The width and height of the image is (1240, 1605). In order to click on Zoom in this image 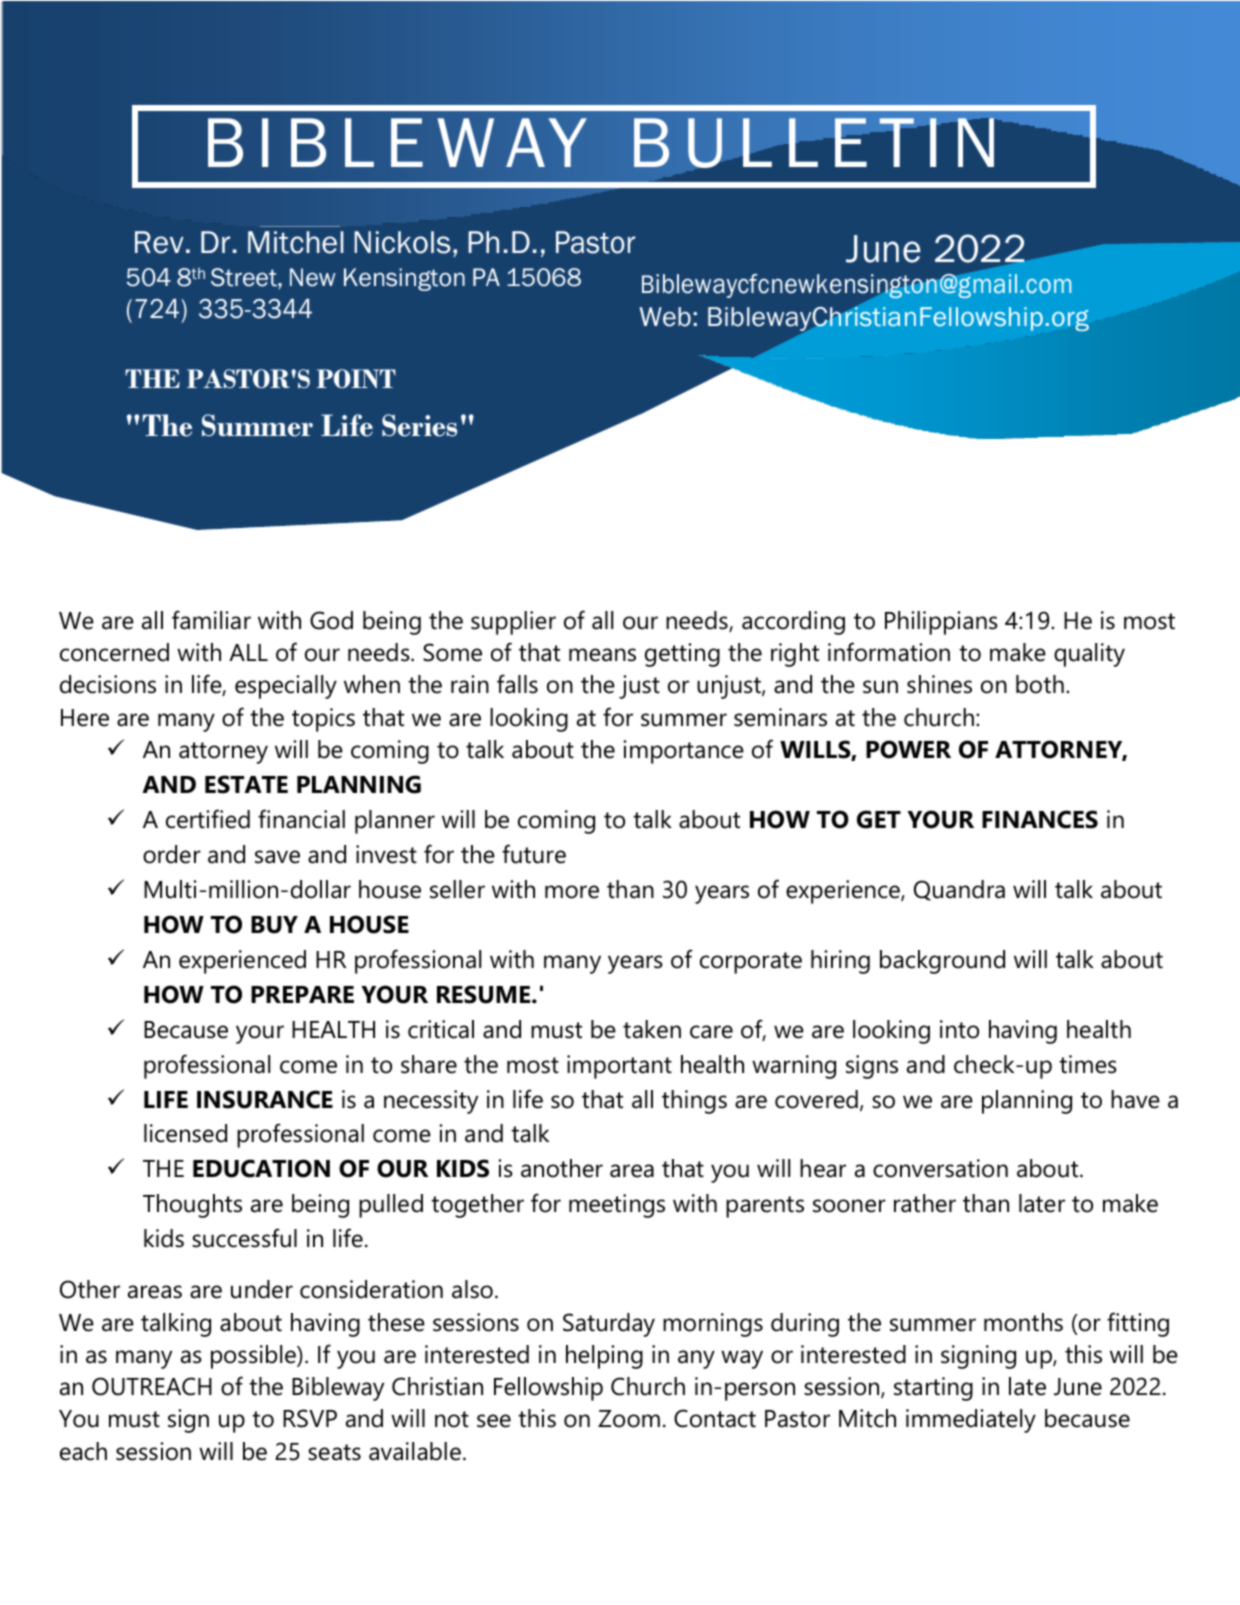, I will do `click(629, 1419)`.
